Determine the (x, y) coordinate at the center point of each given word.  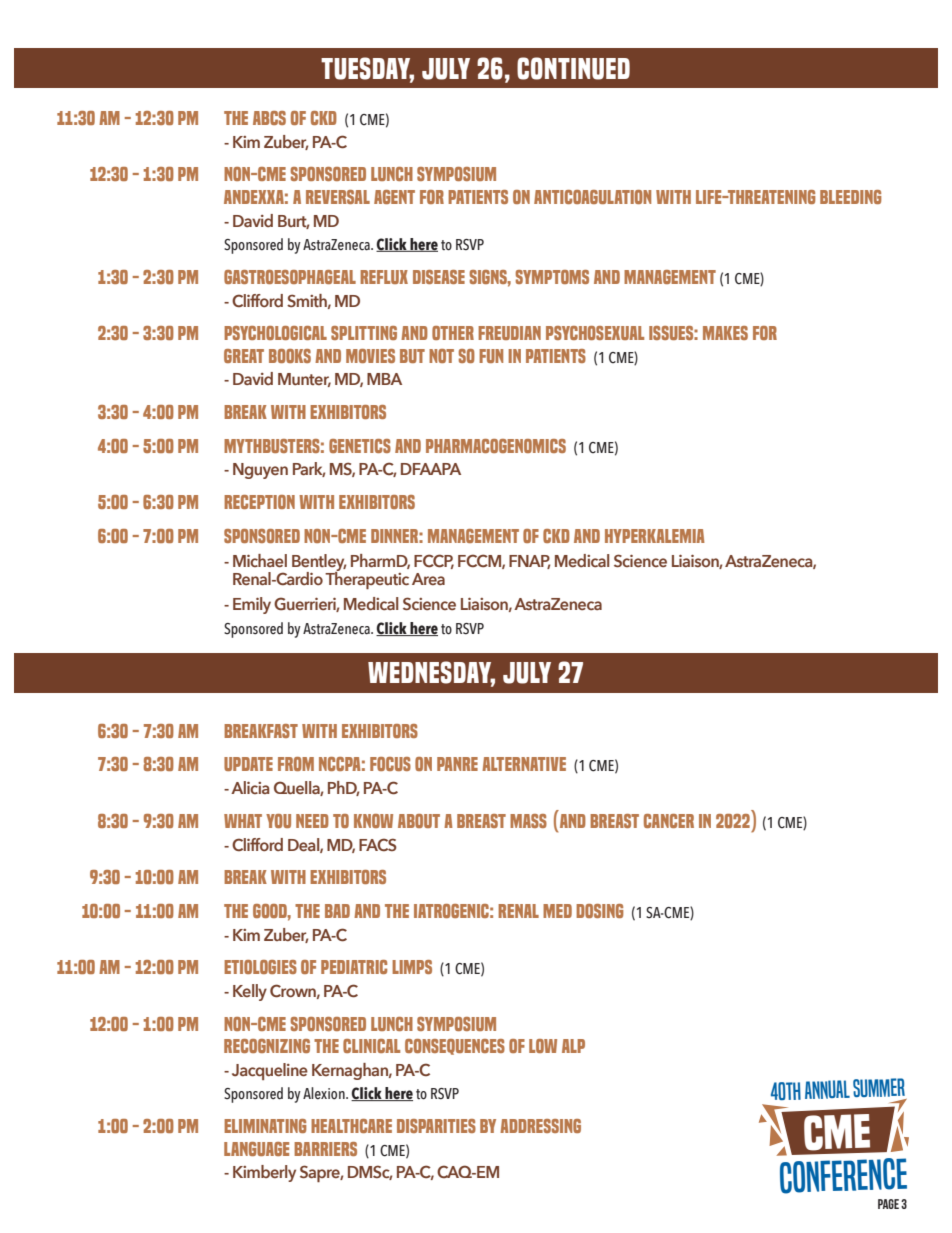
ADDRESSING (540, 1126)
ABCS (269, 118)
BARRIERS (325, 1149)
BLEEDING (851, 197)
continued (573, 68)
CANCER (669, 821)
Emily (252, 605)
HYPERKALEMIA (655, 536)
